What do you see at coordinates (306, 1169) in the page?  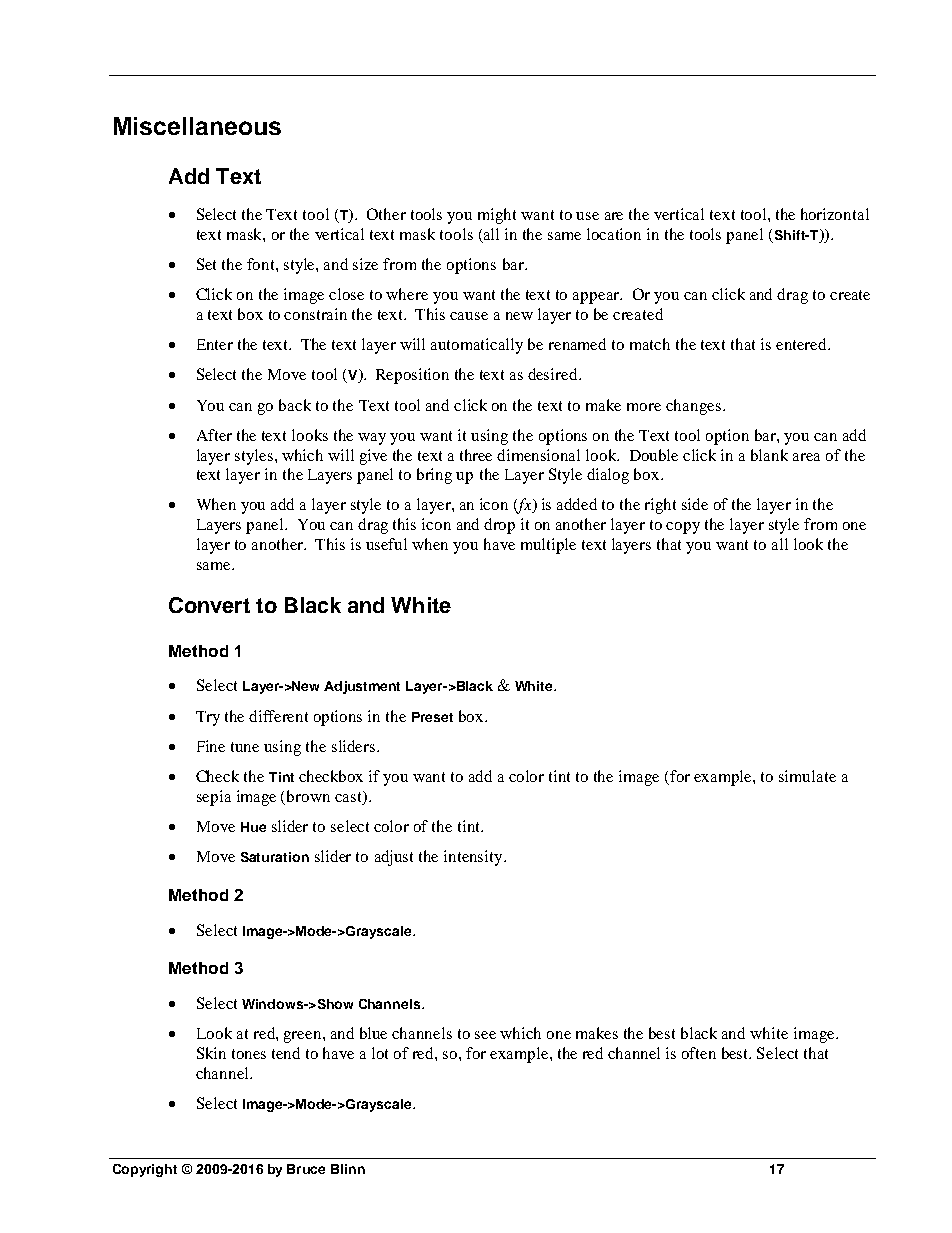 I see `Bruce` at bounding box center [306, 1169].
